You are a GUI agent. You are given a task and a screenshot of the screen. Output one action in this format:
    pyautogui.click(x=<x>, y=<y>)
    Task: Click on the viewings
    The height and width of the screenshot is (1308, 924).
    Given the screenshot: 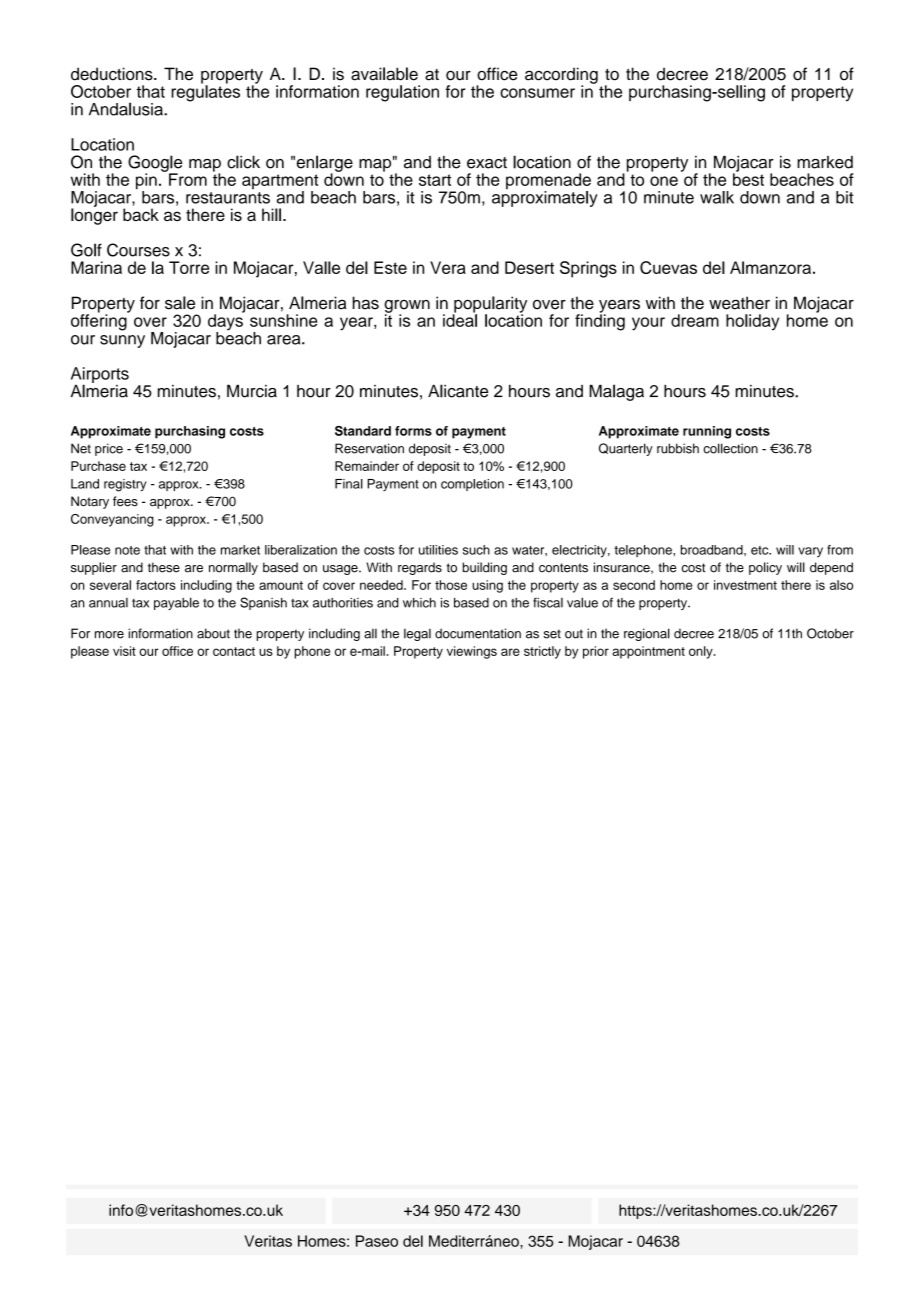 What is the action you would take?
    pyautogui.click(x=472, y=652)
